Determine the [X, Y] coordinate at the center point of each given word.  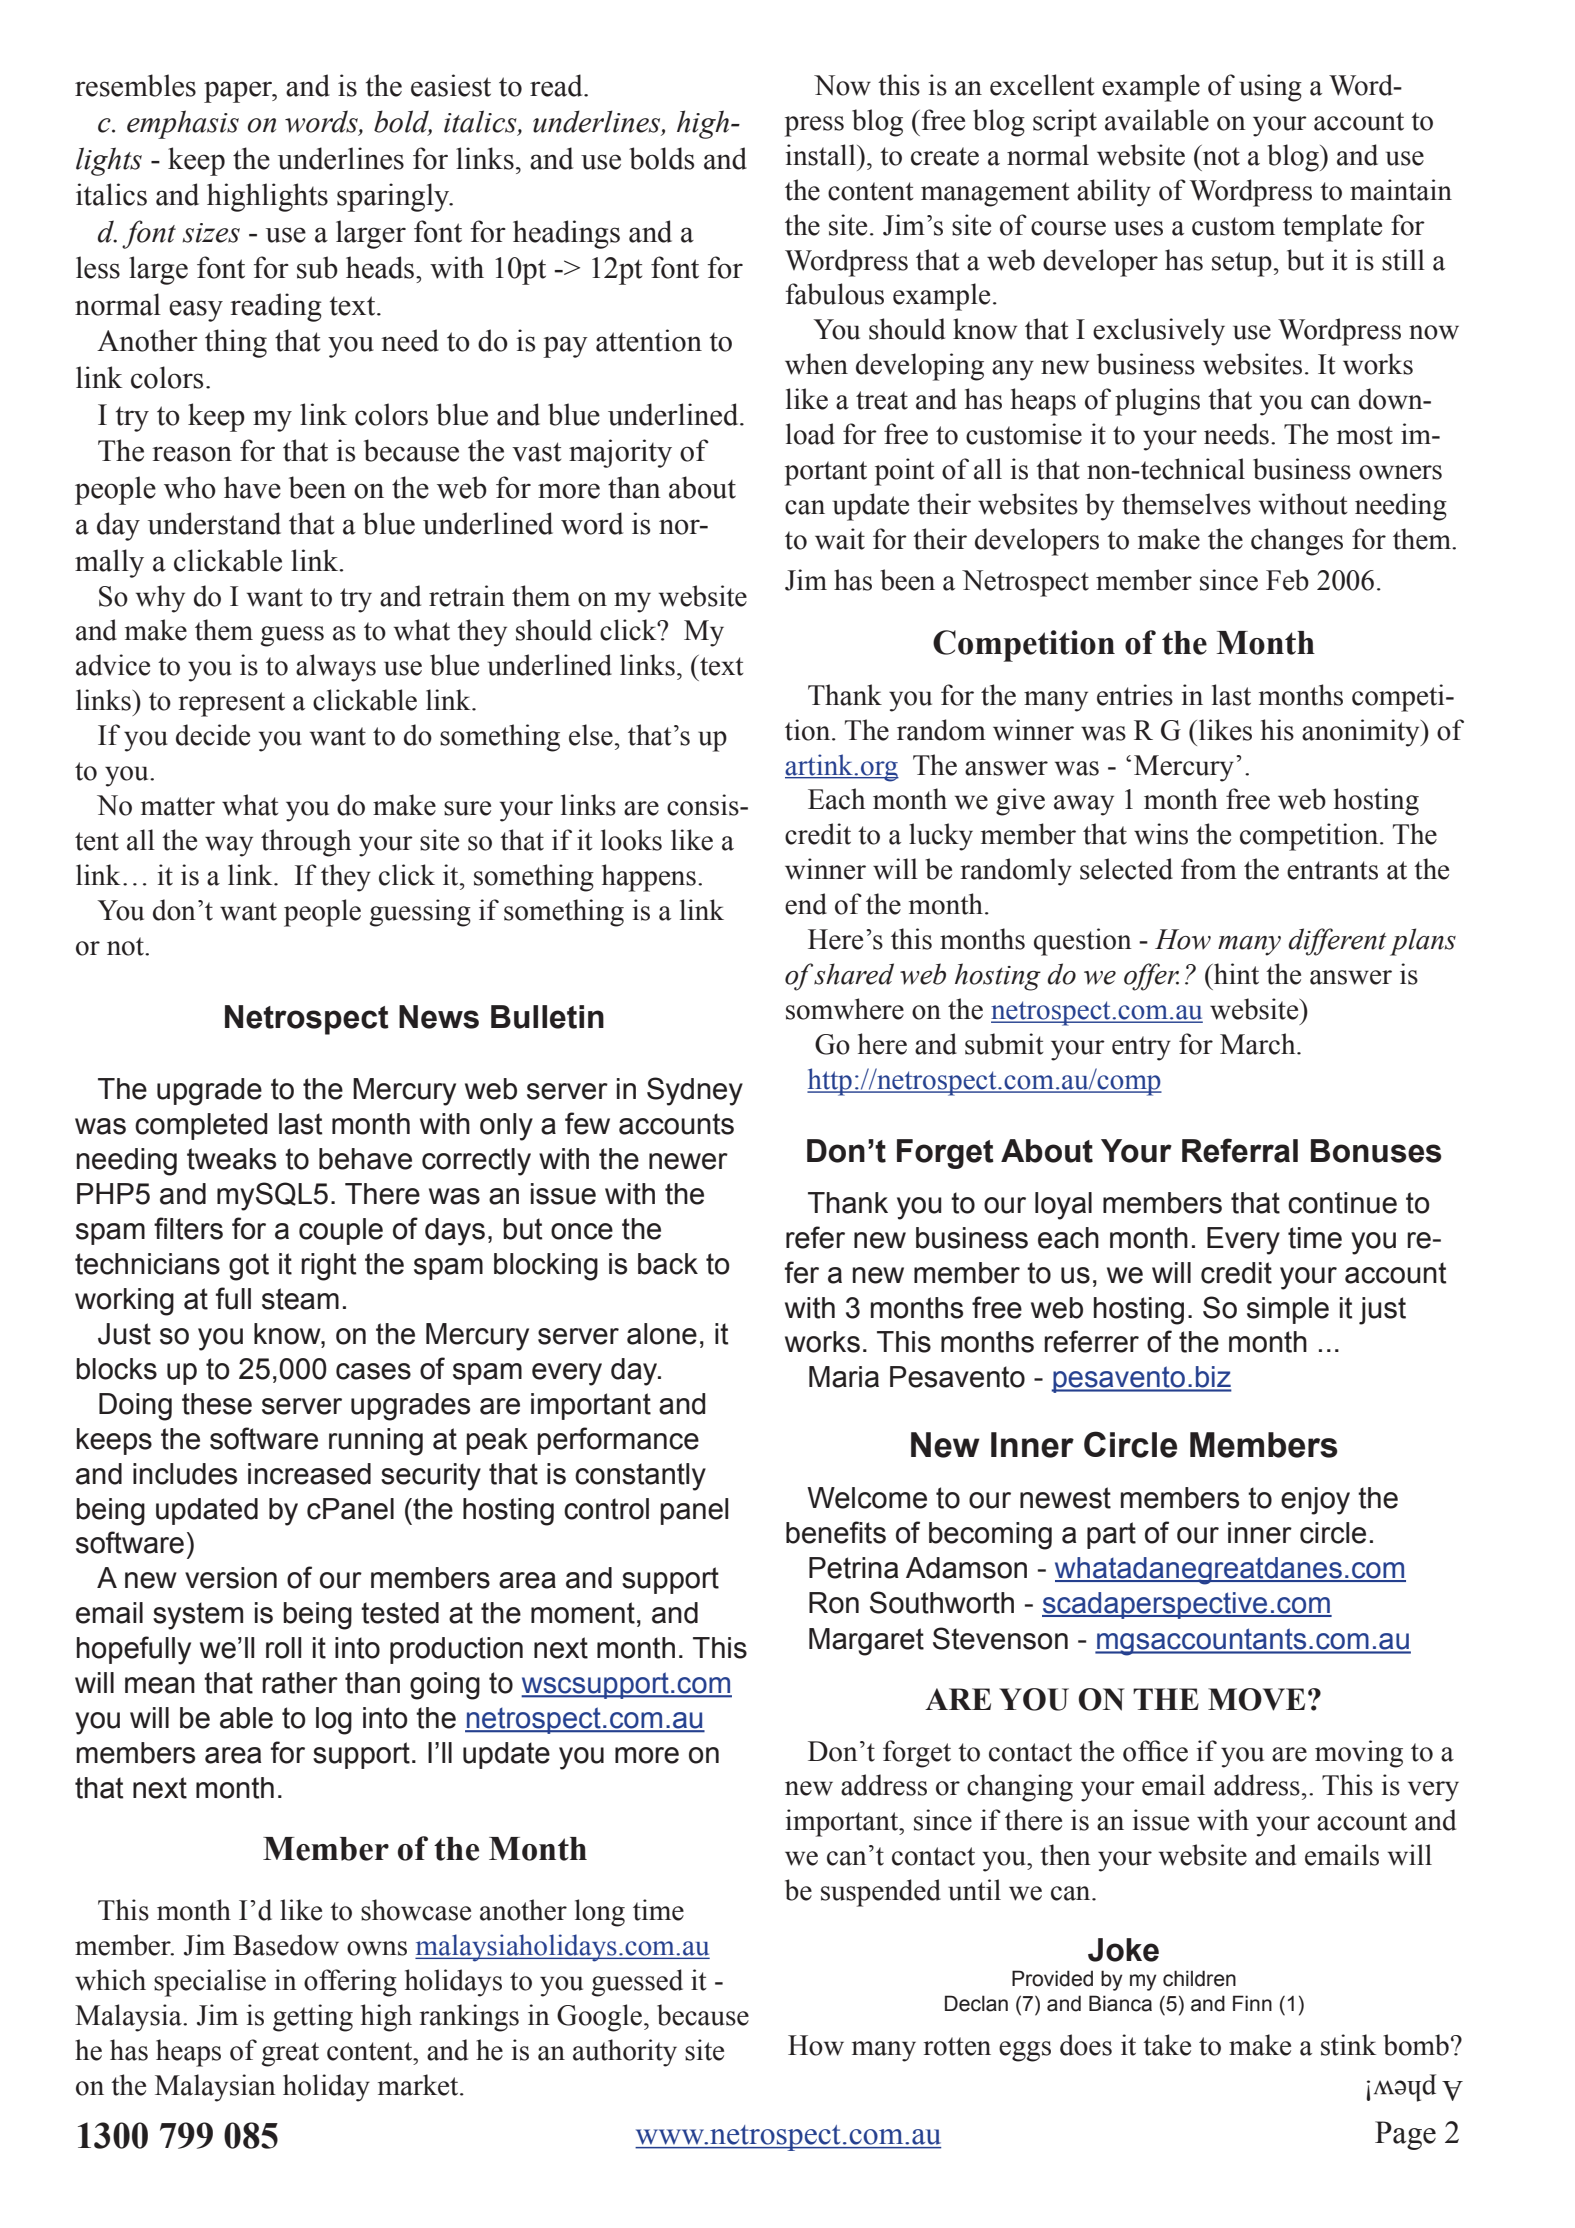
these [217, 1404]
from [1209, 869]
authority [625, 2053]
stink [1348, 2045]
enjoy [1315, 1501]
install [822, 155]
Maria [844, 1377]
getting [313, 2018]
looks [631, 840]
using [1270, 88]
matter [178, 806]
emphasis [183, 124]
